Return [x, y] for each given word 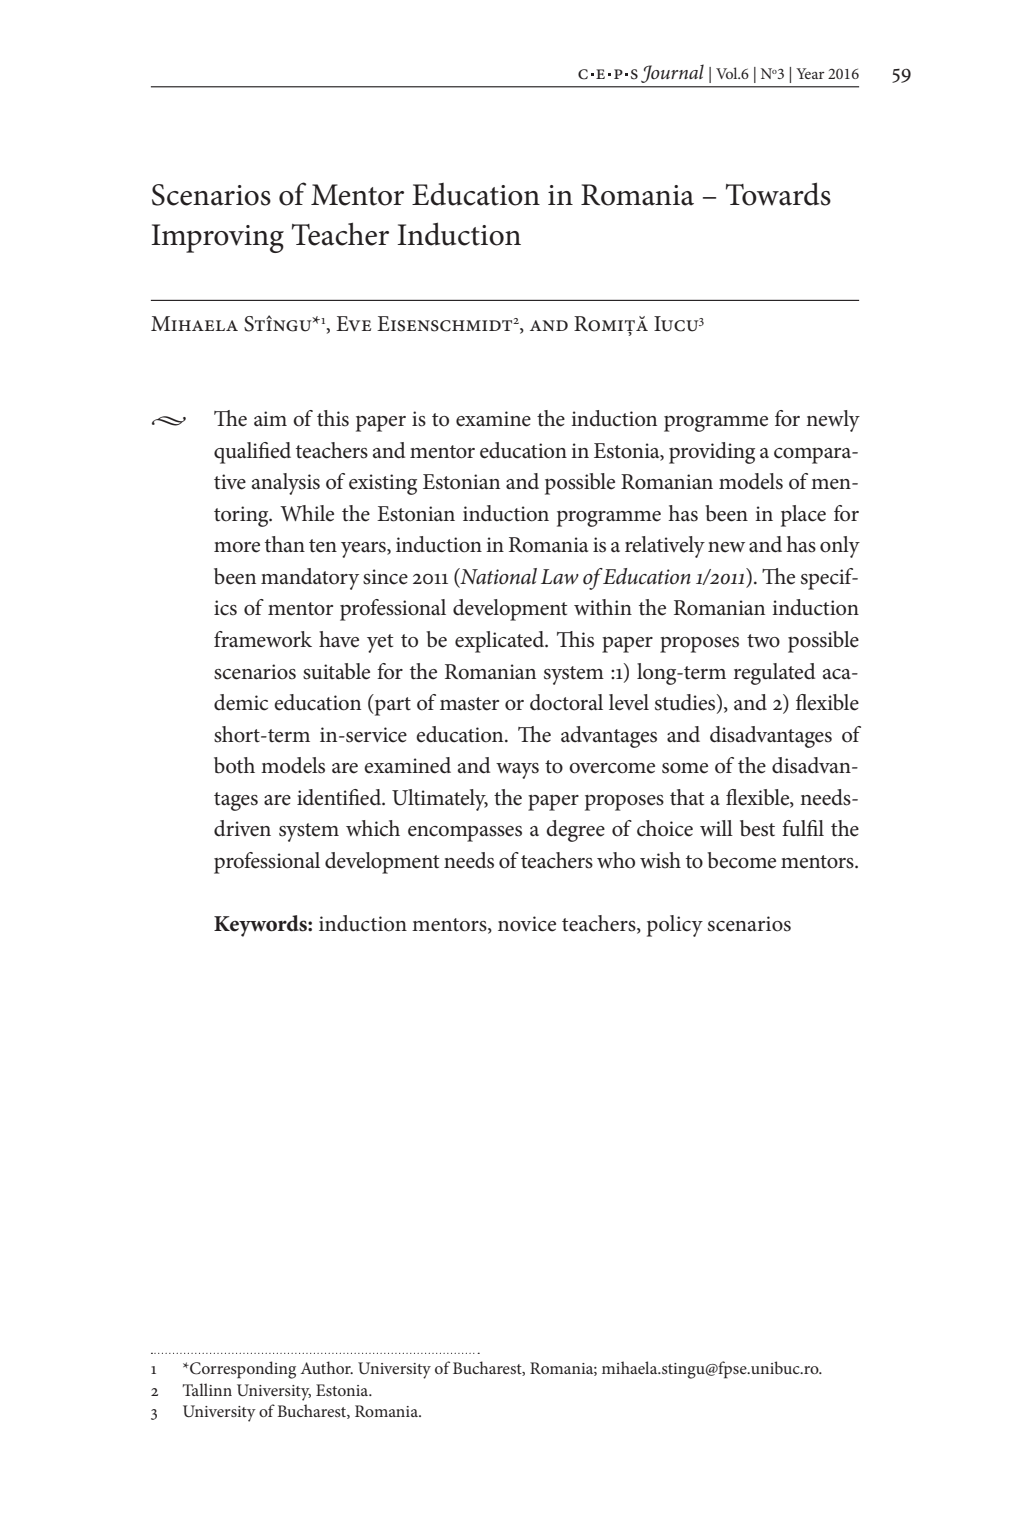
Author [327, 1367]
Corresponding [242, 1370]
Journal [672, 73]
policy [675, 926]
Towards [778, 194]
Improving [217, 238]
